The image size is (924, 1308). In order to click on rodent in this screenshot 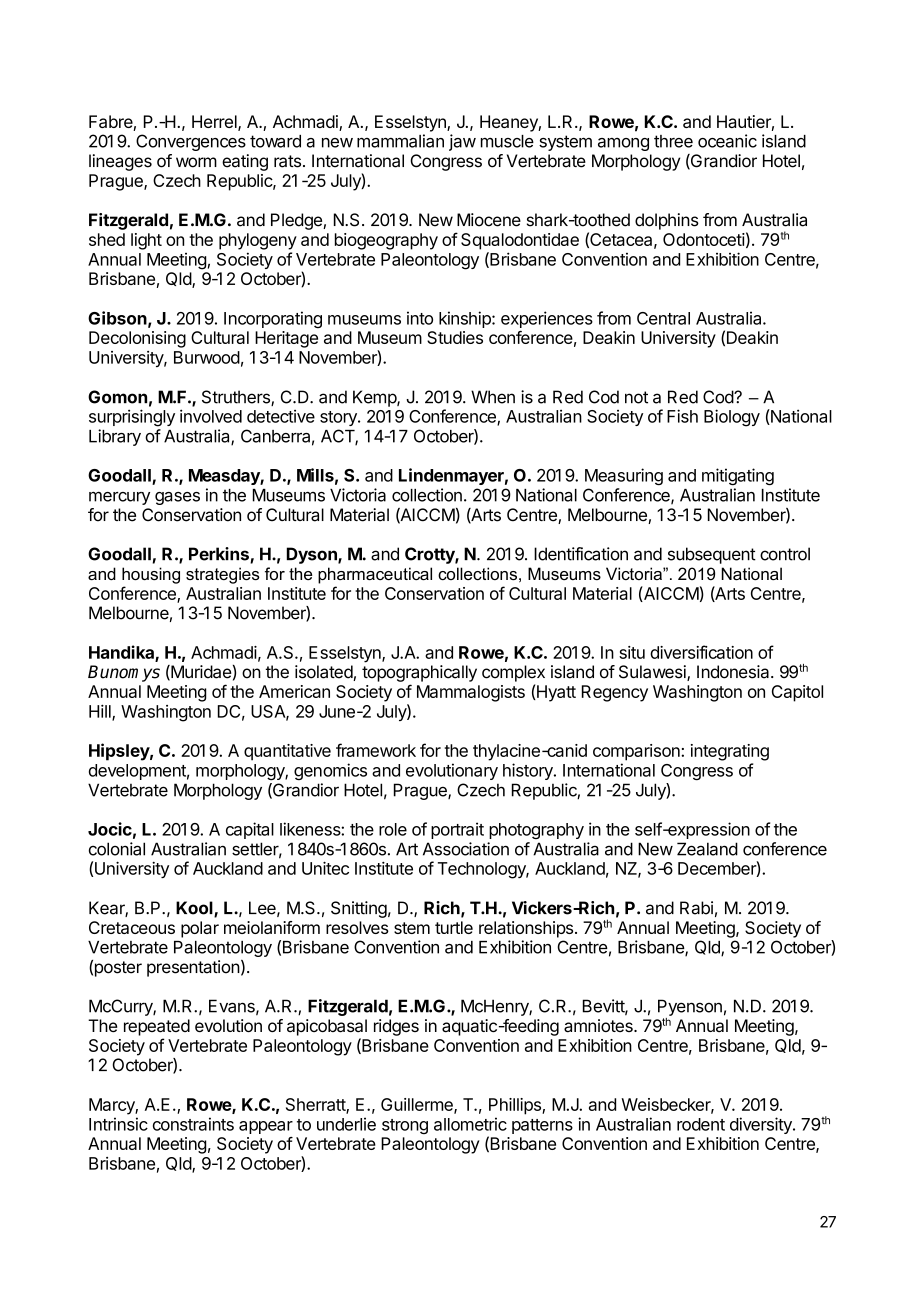, I will do `click(701, 1124)`.
